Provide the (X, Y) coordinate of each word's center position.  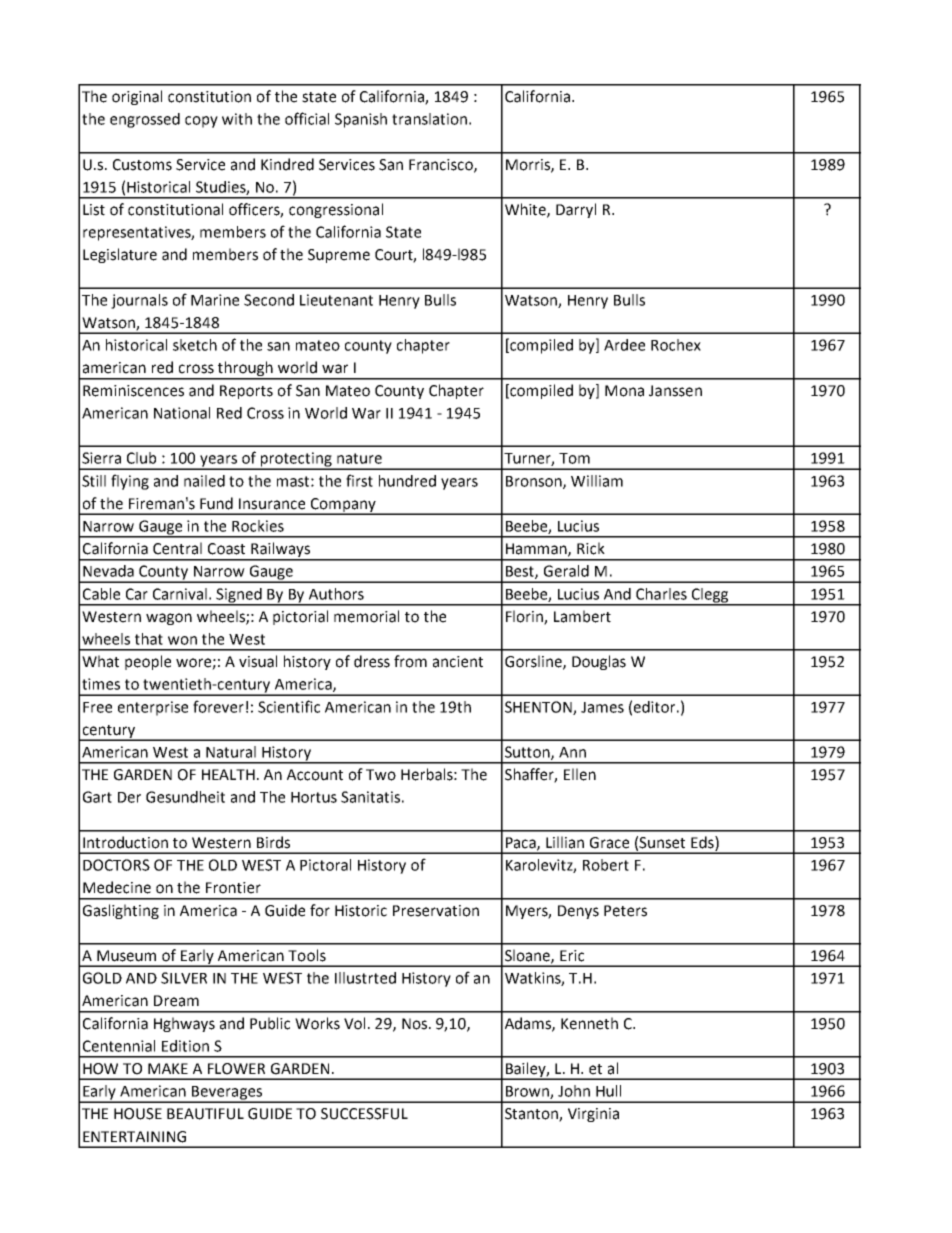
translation (429, 119)
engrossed (145, 120)
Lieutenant (336, 300)
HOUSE (138, 1114)
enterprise (153, 708)
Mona (624, 391)
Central (177, 548)
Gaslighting (121, 911)
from (410, 661)
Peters (625, 911)
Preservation (436, 911)
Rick (591, 548)
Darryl (576, 210)
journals (139, 301)
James (602, 707)
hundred (407, 481)
